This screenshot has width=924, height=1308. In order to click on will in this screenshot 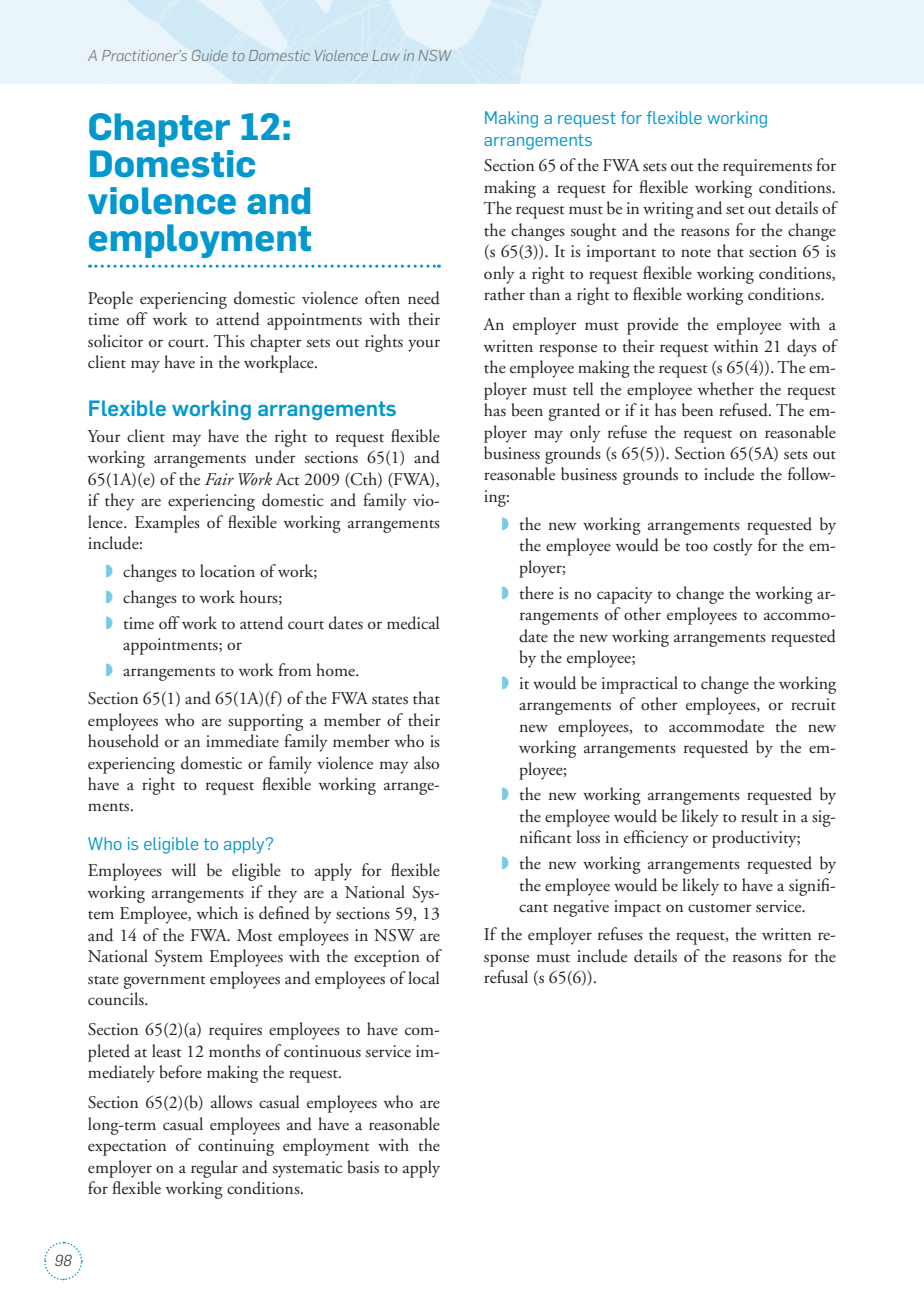, I will do `click(183, 869)`.
